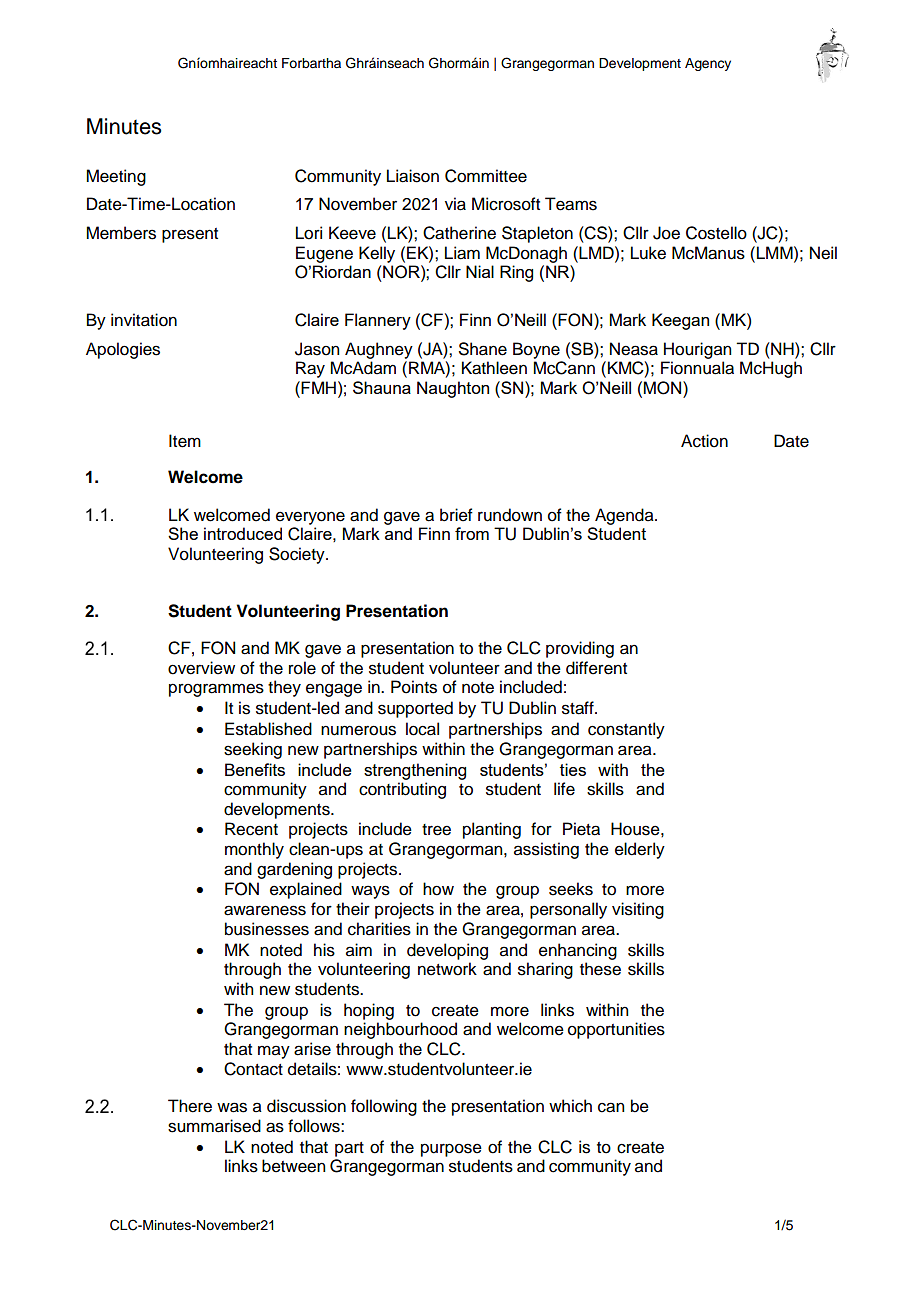  I want to click on overview, so click(201, 668).
